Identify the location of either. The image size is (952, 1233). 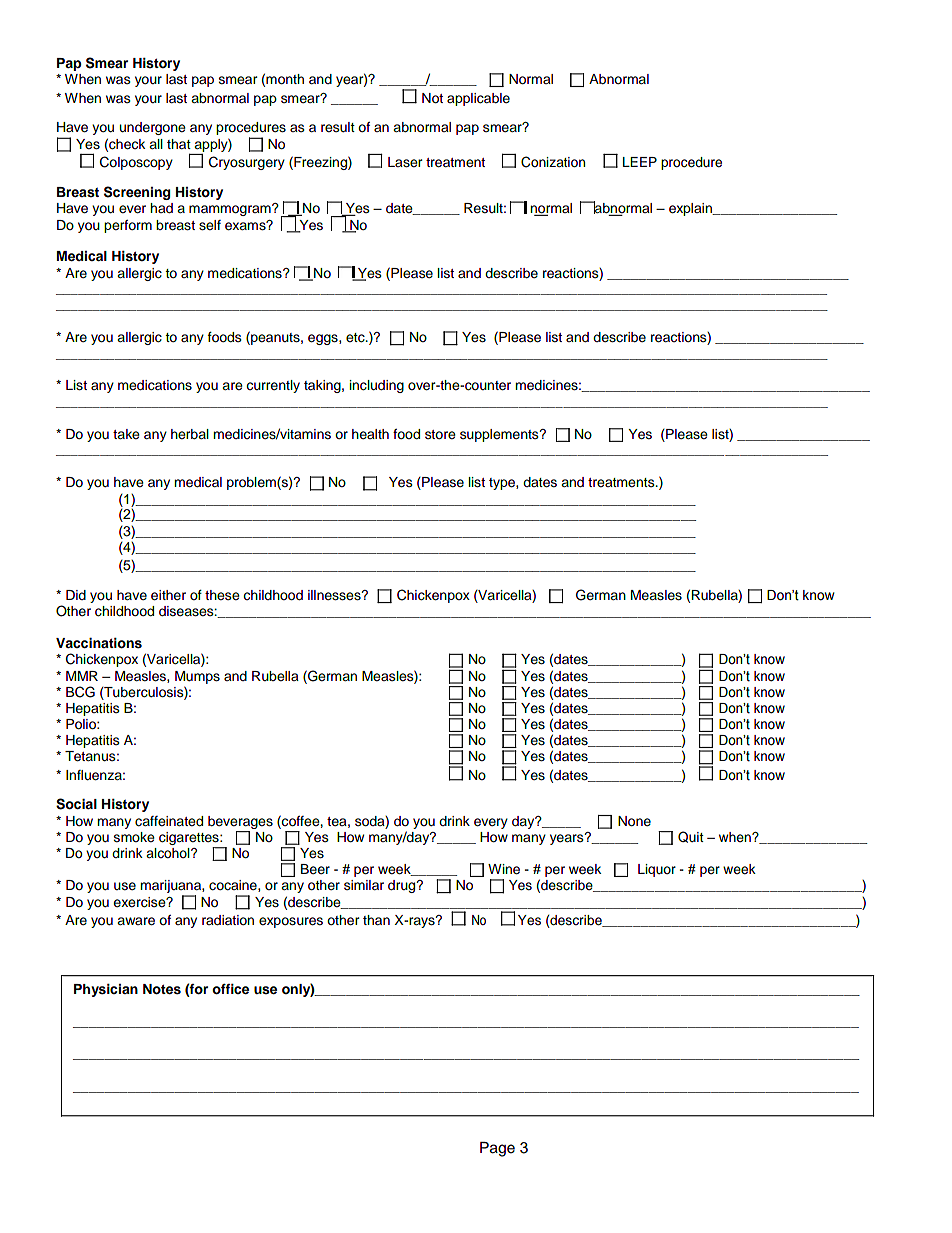
(168, 595).
